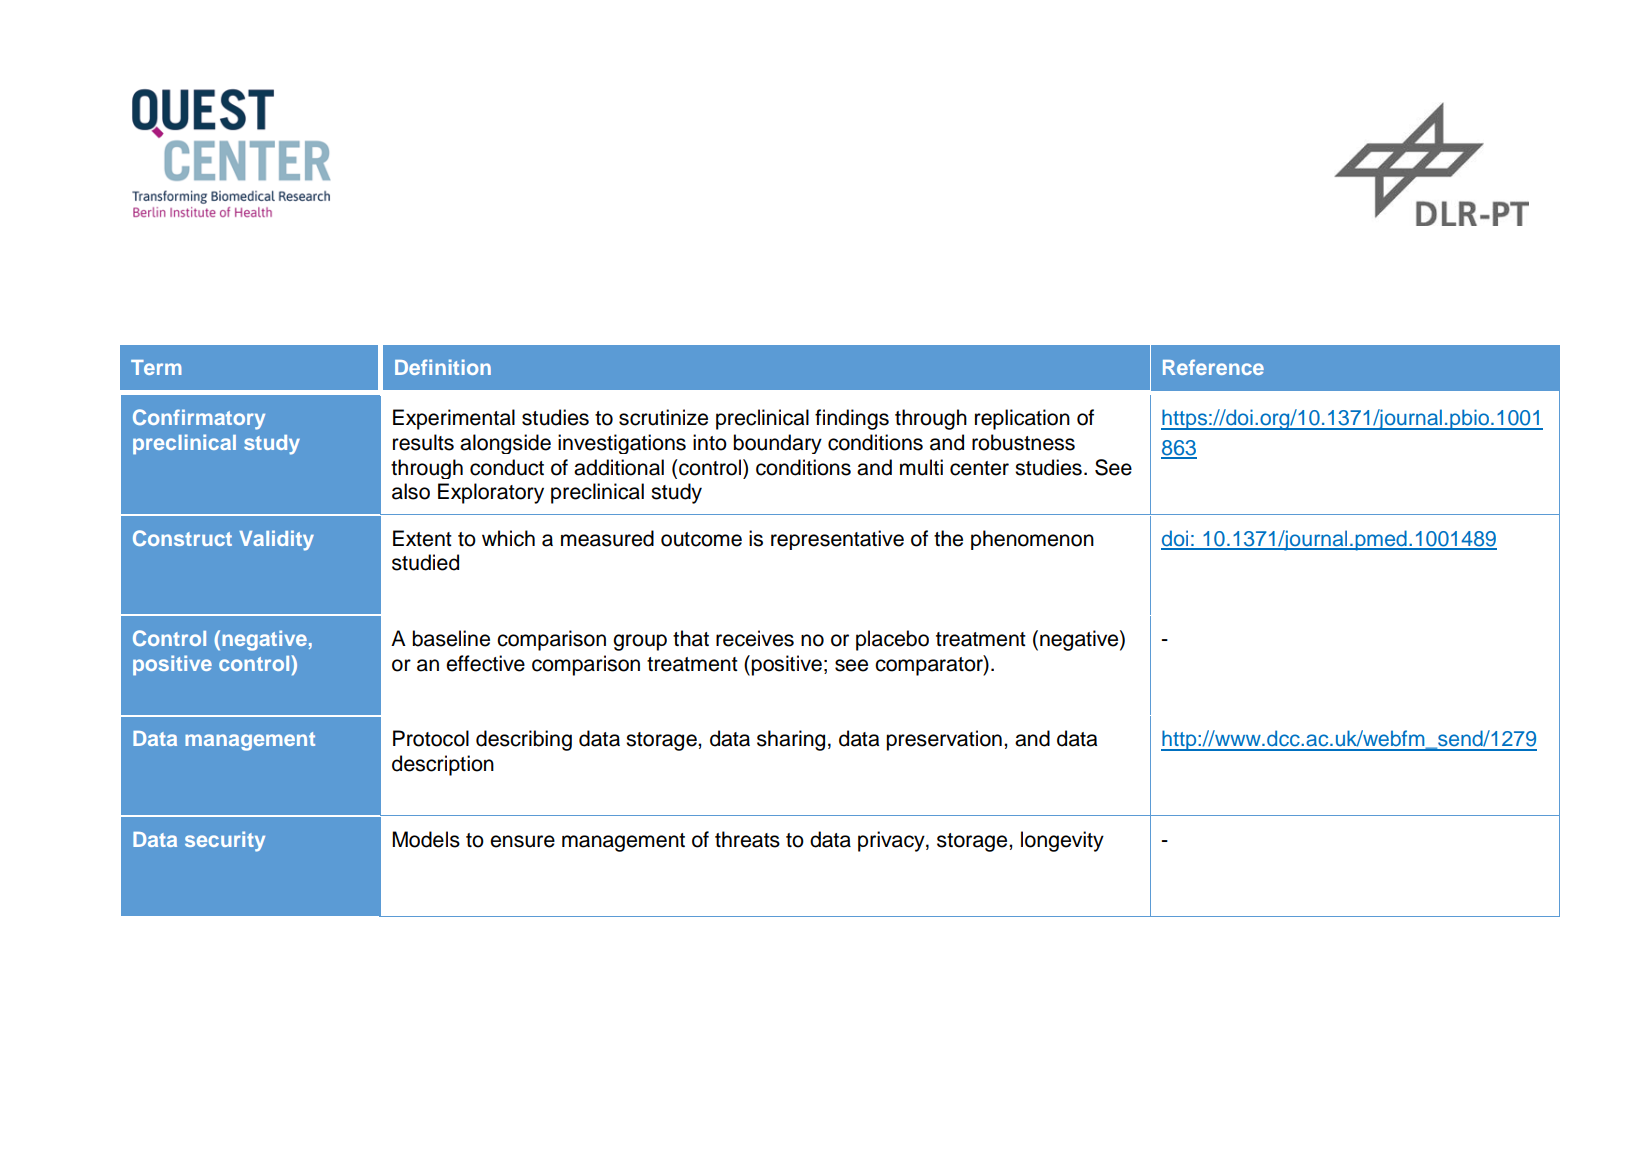 The height and width of the screenshot is (1154, 1632). What do you see at coordinates (156, 367) in the screenshot?
I see `Term` at bounding box center [156, 367].
